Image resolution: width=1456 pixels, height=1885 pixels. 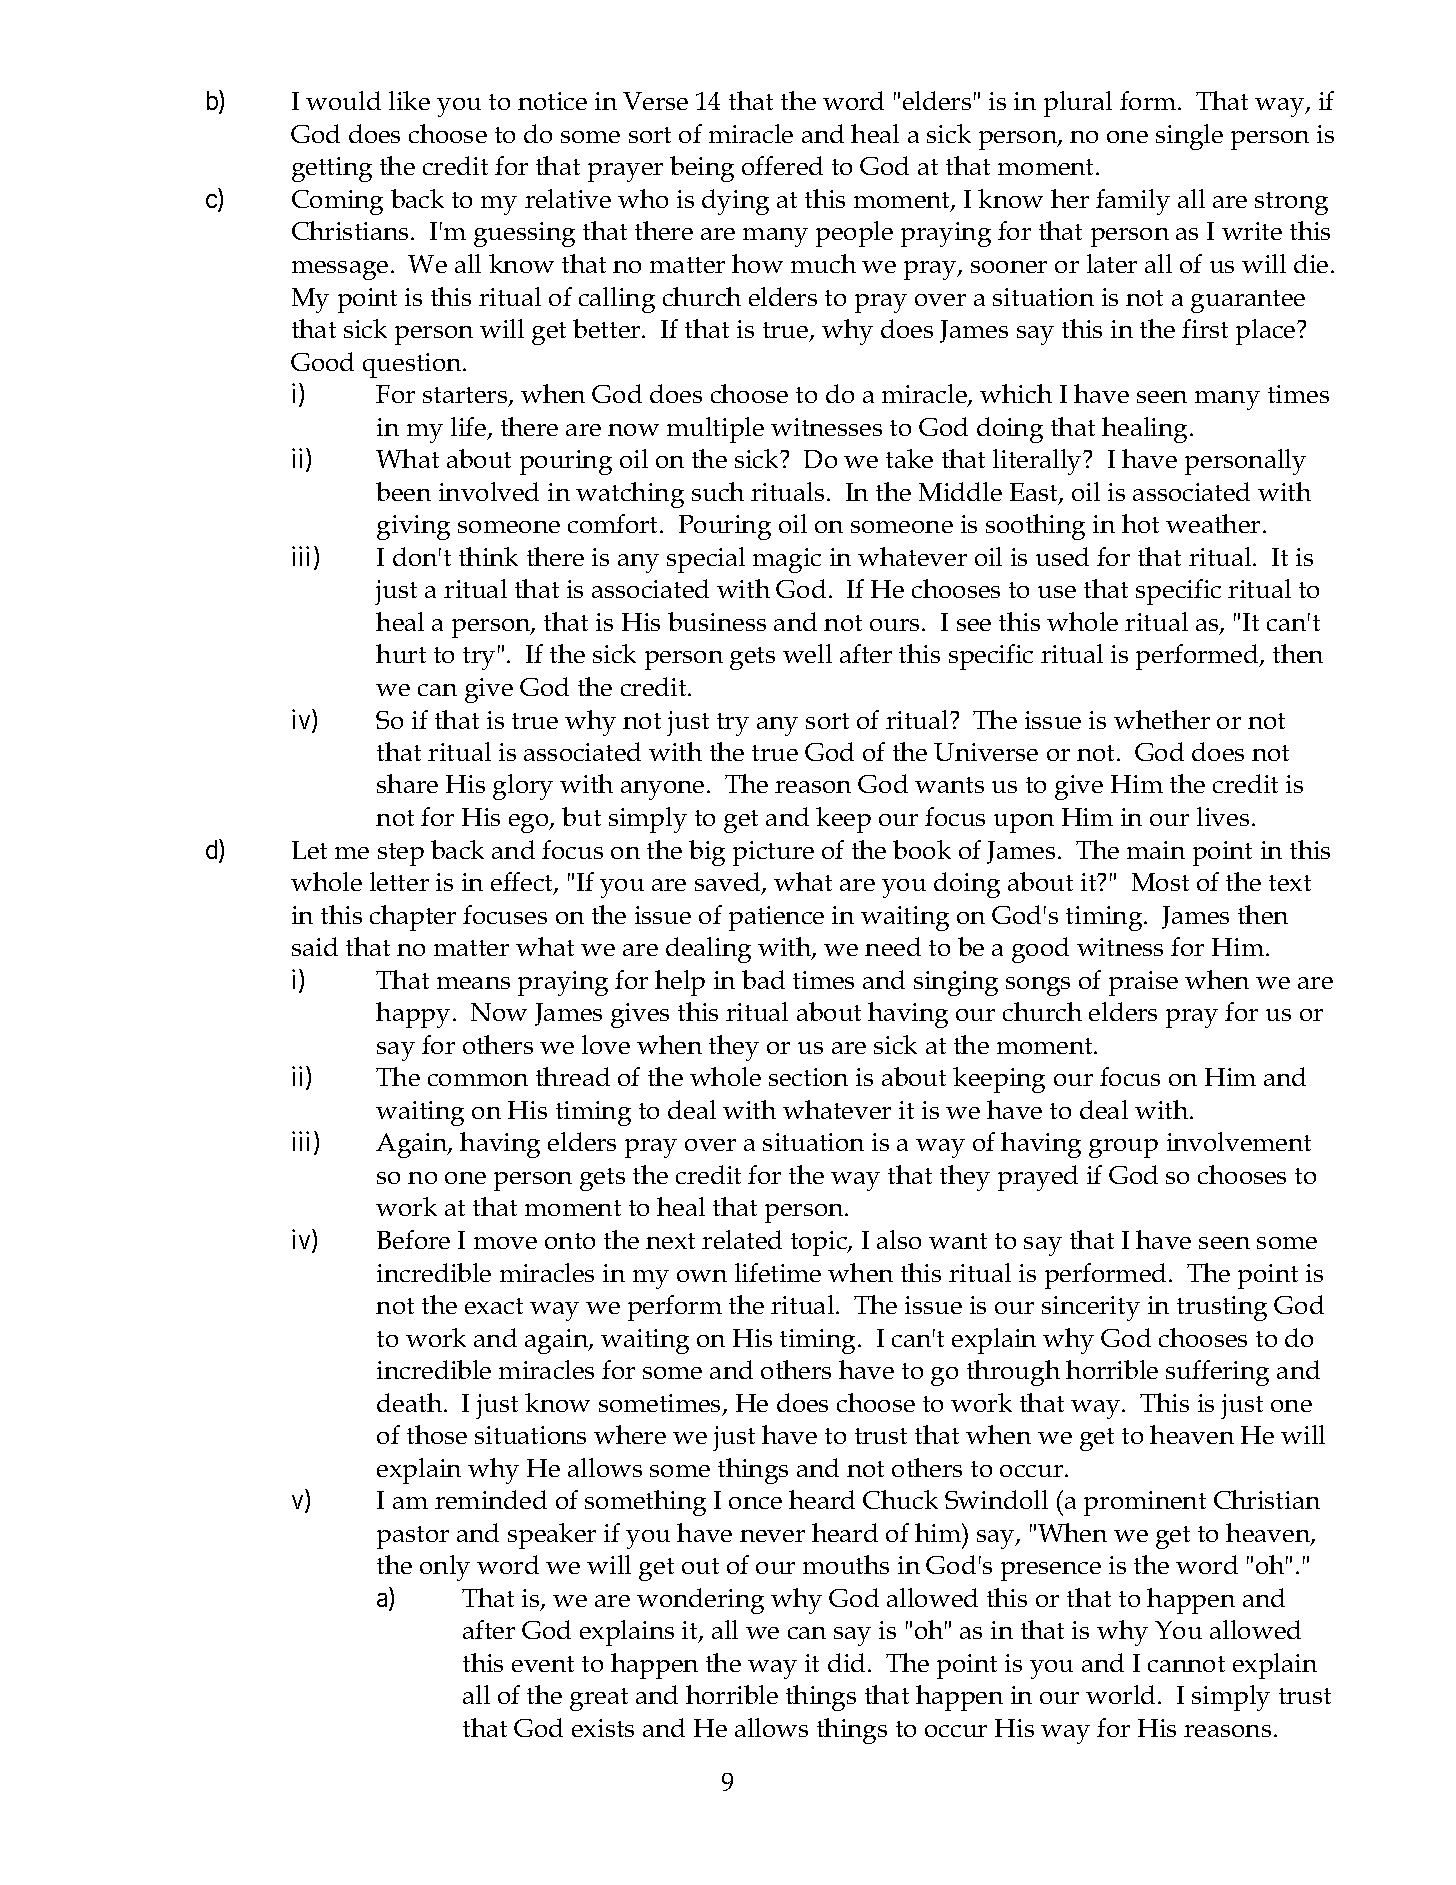 I want to click on event, so click(x=543, y=1664).
